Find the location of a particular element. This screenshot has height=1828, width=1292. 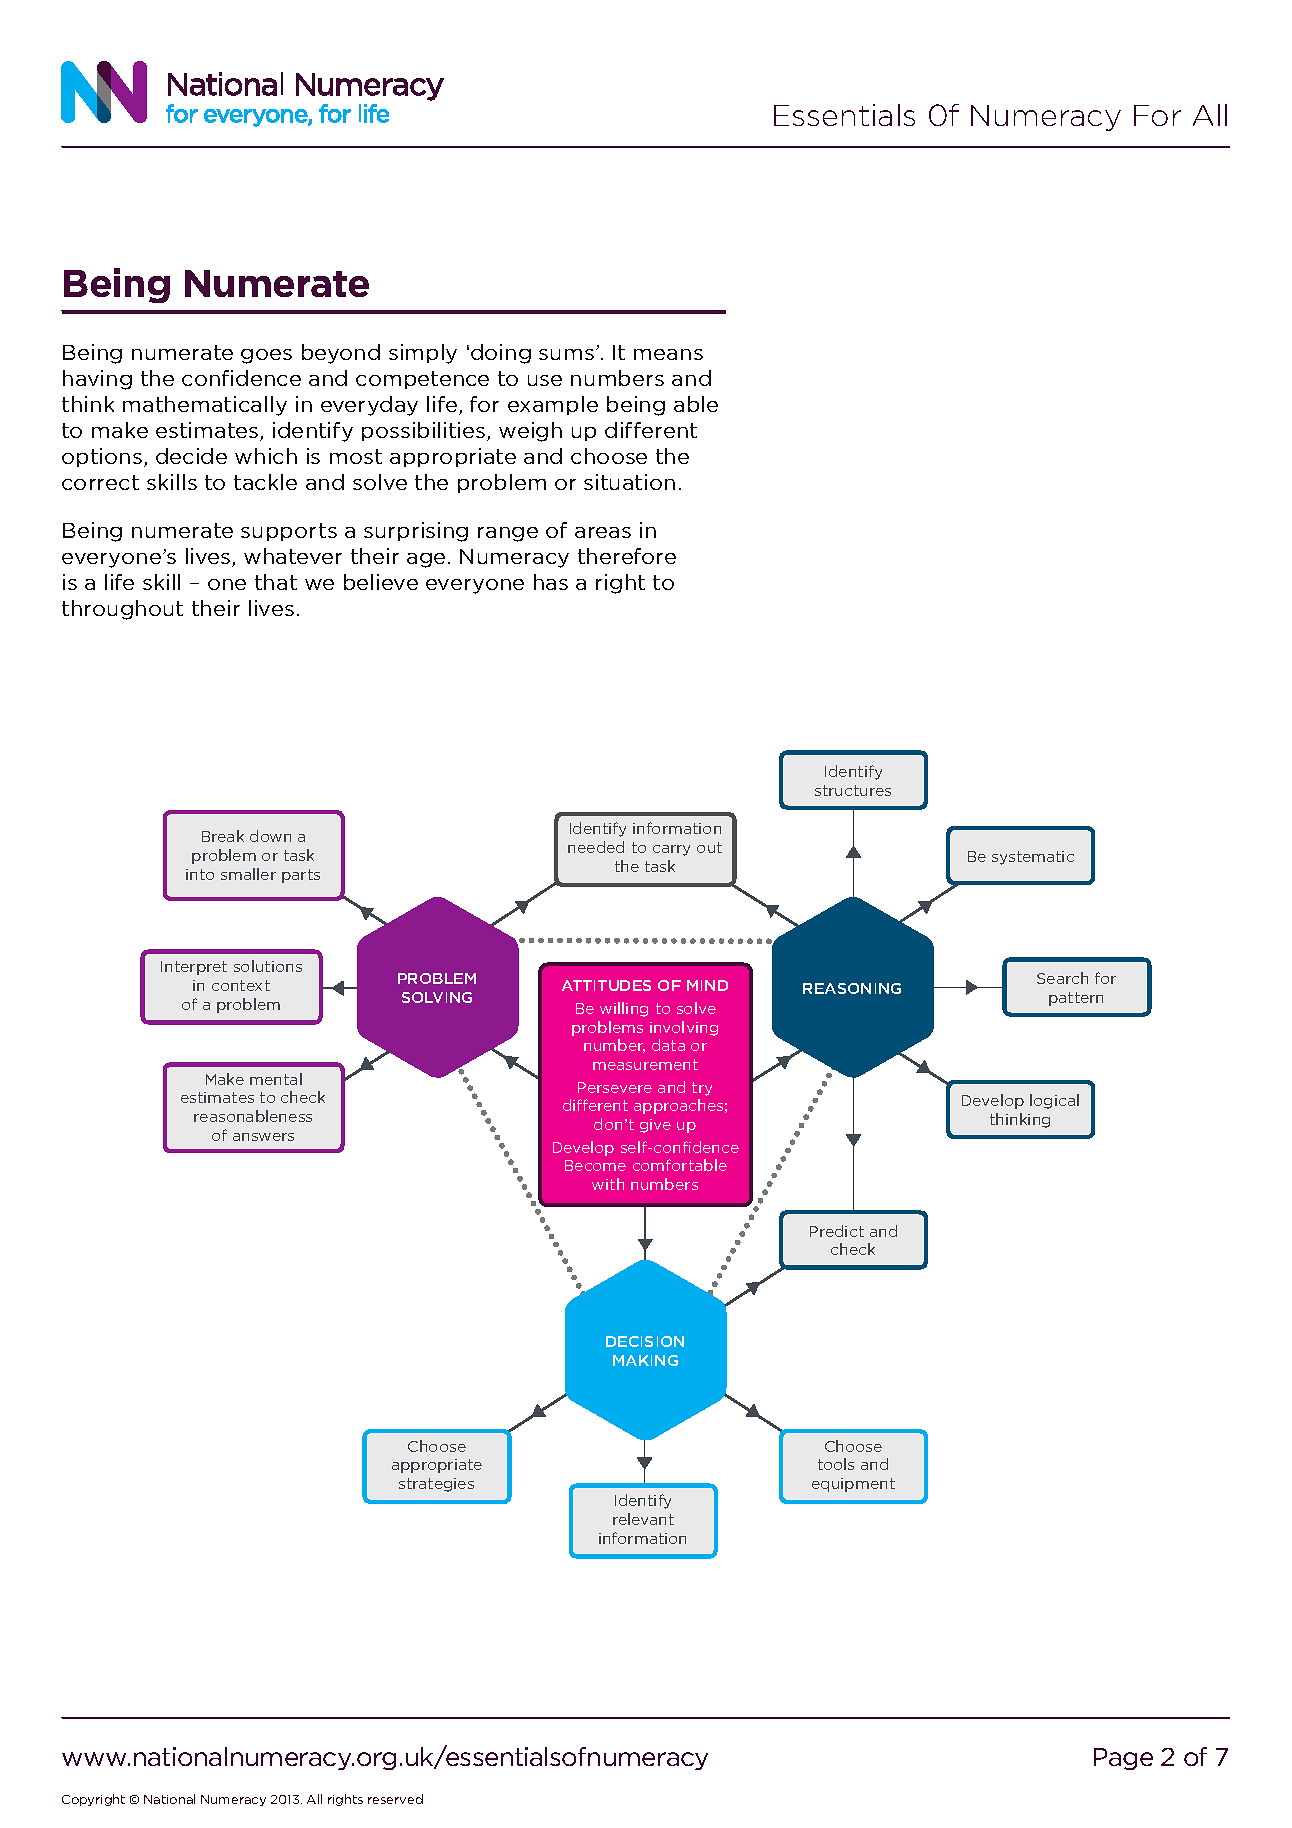

Persevere is located at coordinates (615, 1087).
